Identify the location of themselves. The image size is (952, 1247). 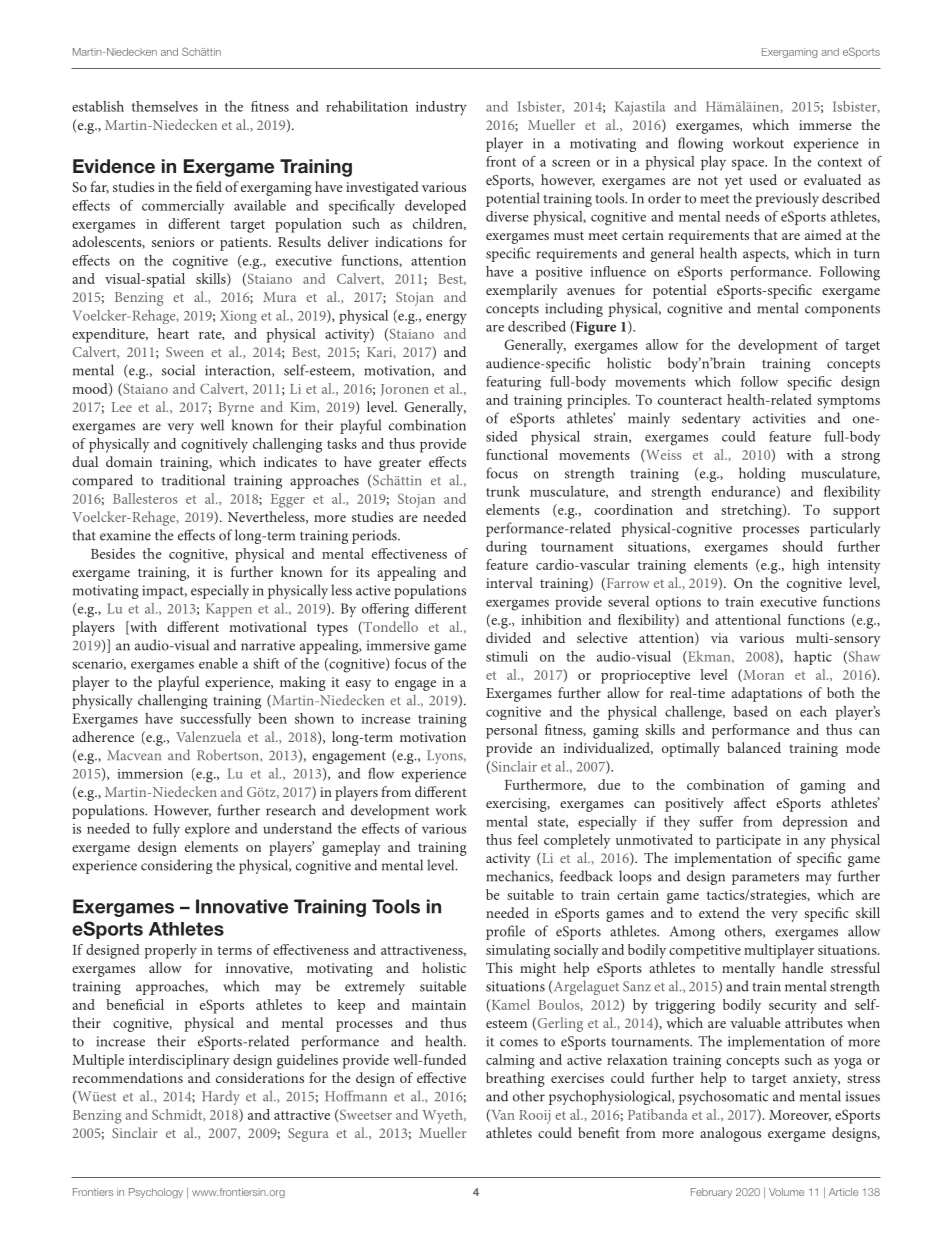
(165, 106).
